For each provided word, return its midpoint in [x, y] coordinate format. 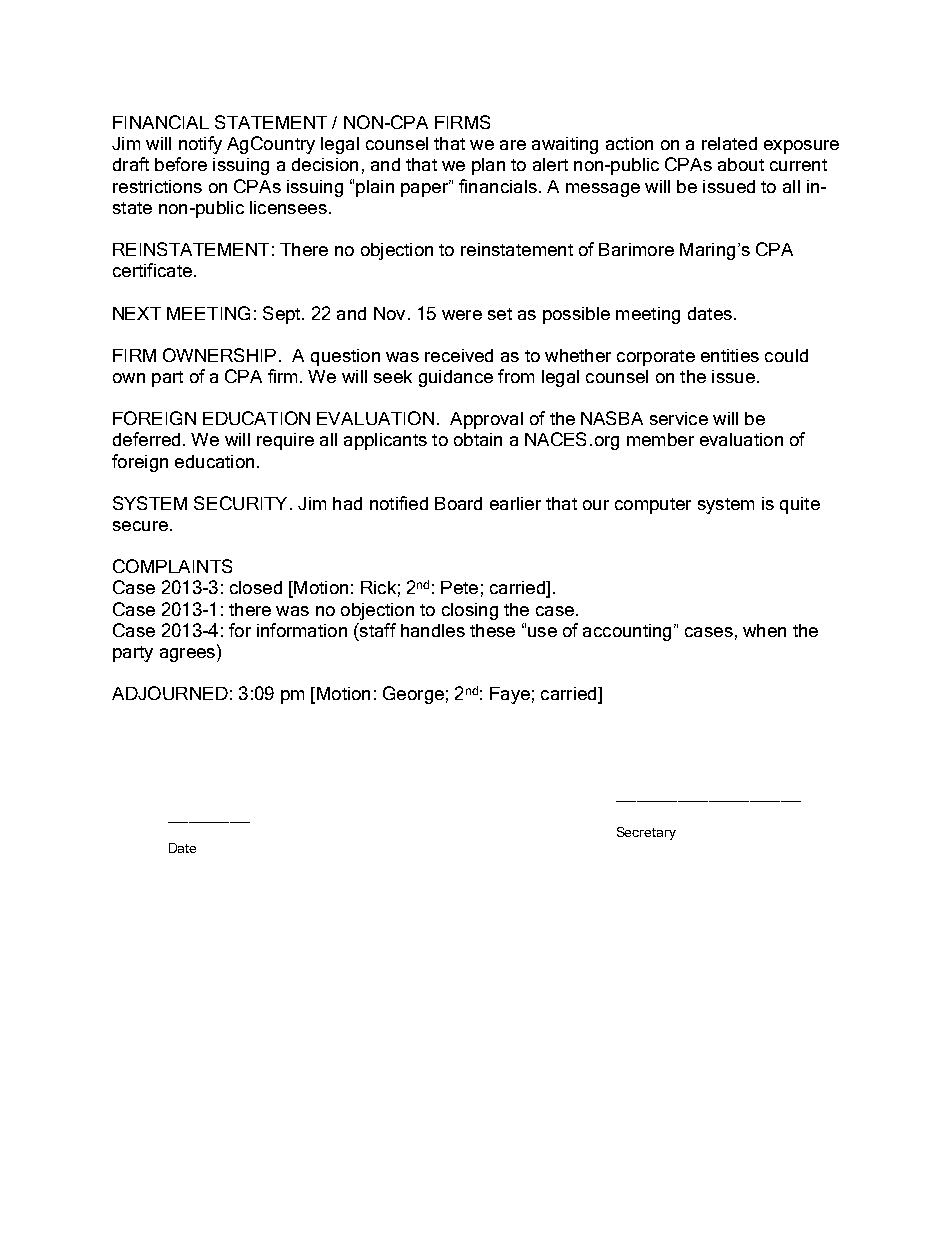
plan [488, 166]
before [181, 164]
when [764, 630]
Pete [459, 587]
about [741, 164]
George [413, 695]
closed [256, 587]
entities [730, 355]
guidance [456, 378]
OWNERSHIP [219, 355]
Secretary [646, 833]
